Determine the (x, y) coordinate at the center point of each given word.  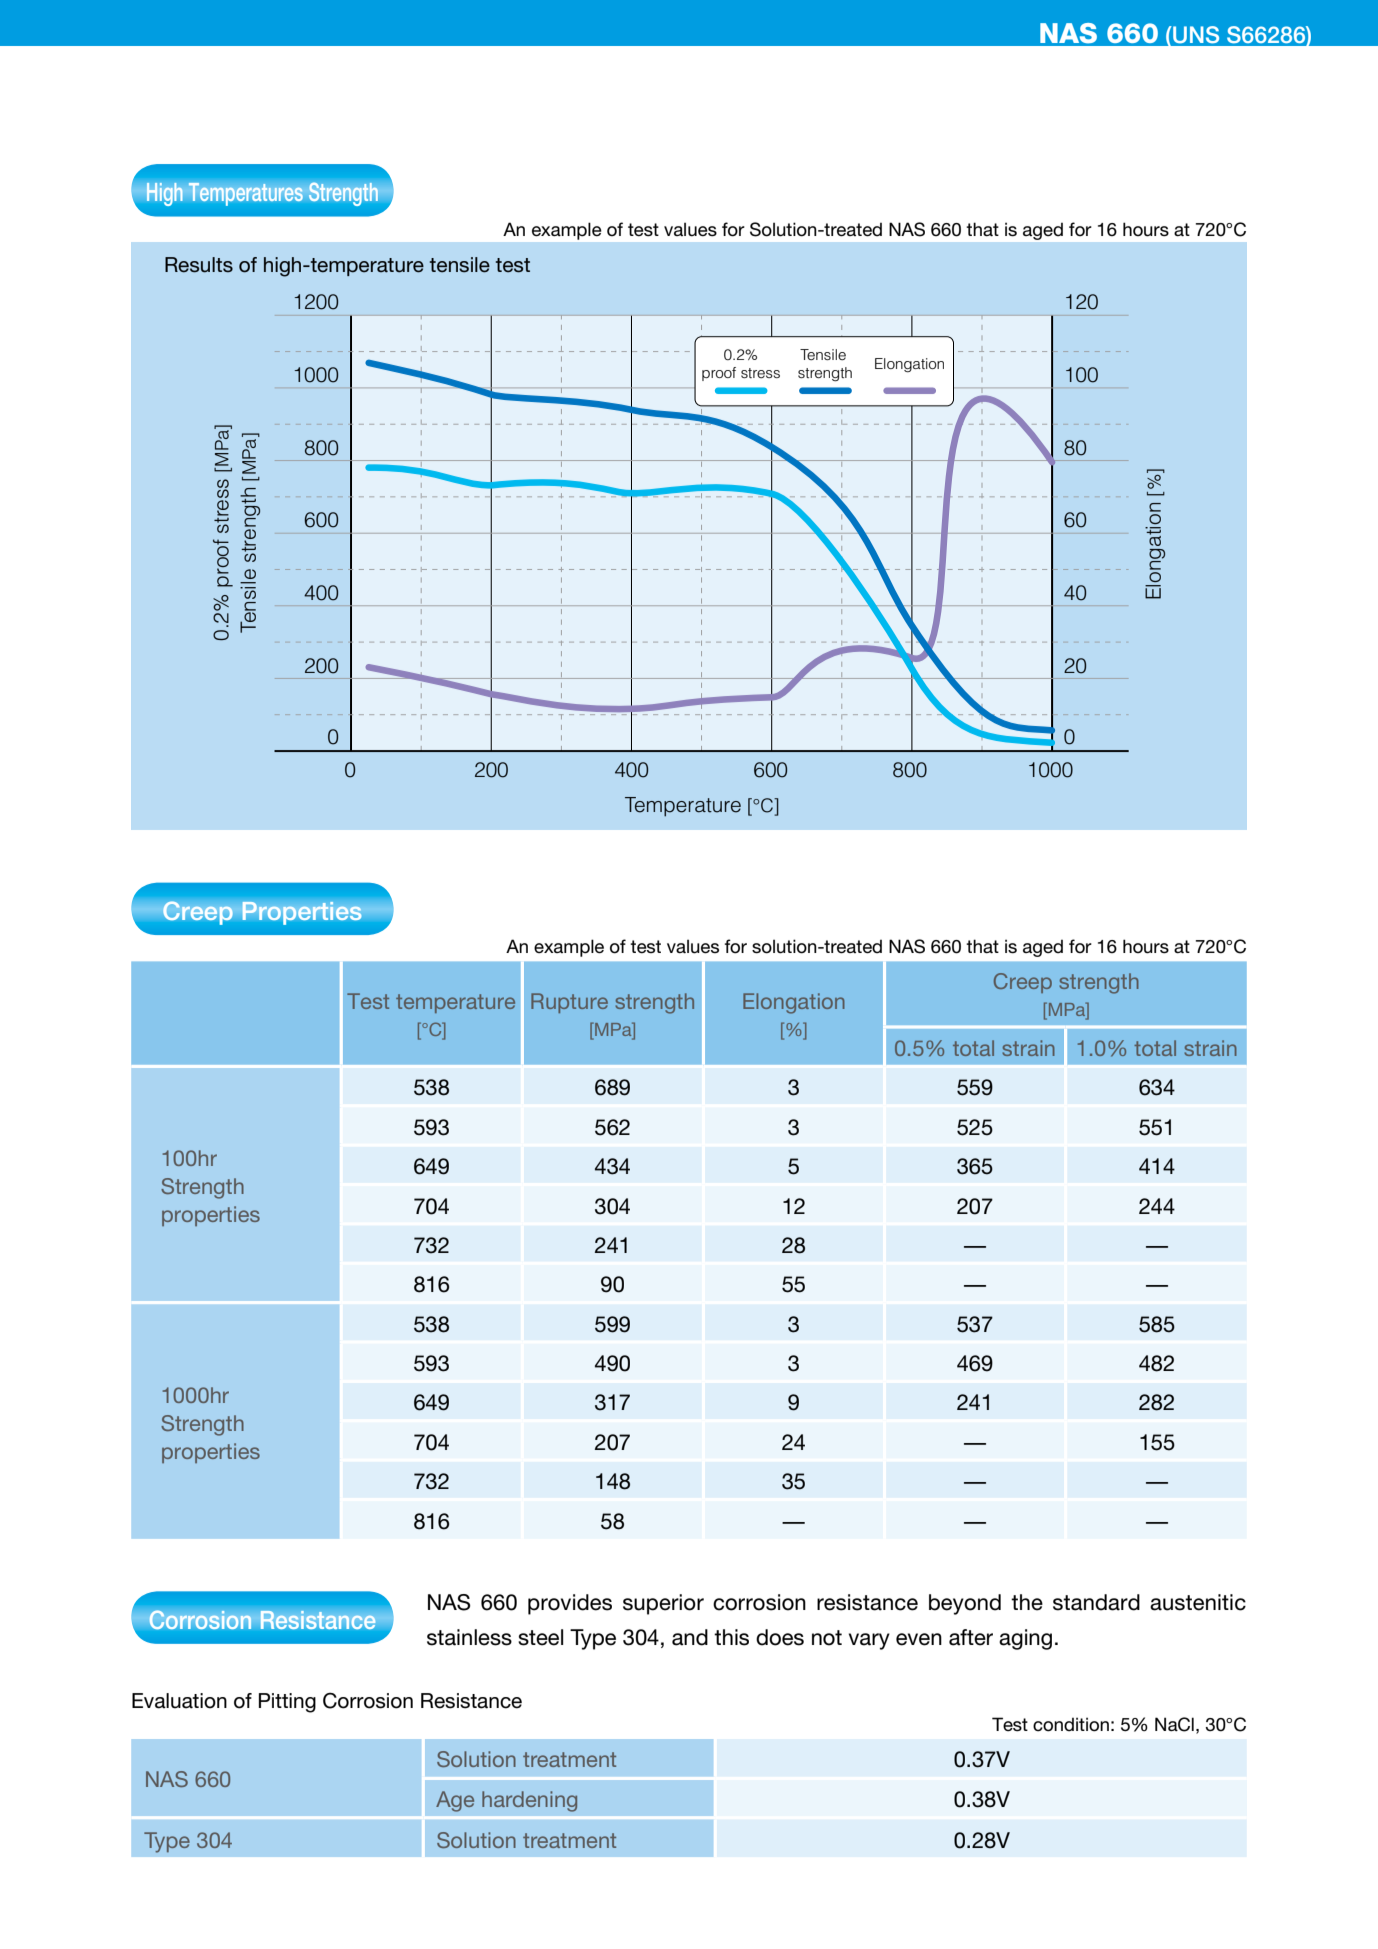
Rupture (569, 1003)
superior (663, 1604)
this (731, 1637)
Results (199, 265)
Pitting (287, 1703)
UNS (1195, 35)
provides (570, 1604)
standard (1096, 1602)
